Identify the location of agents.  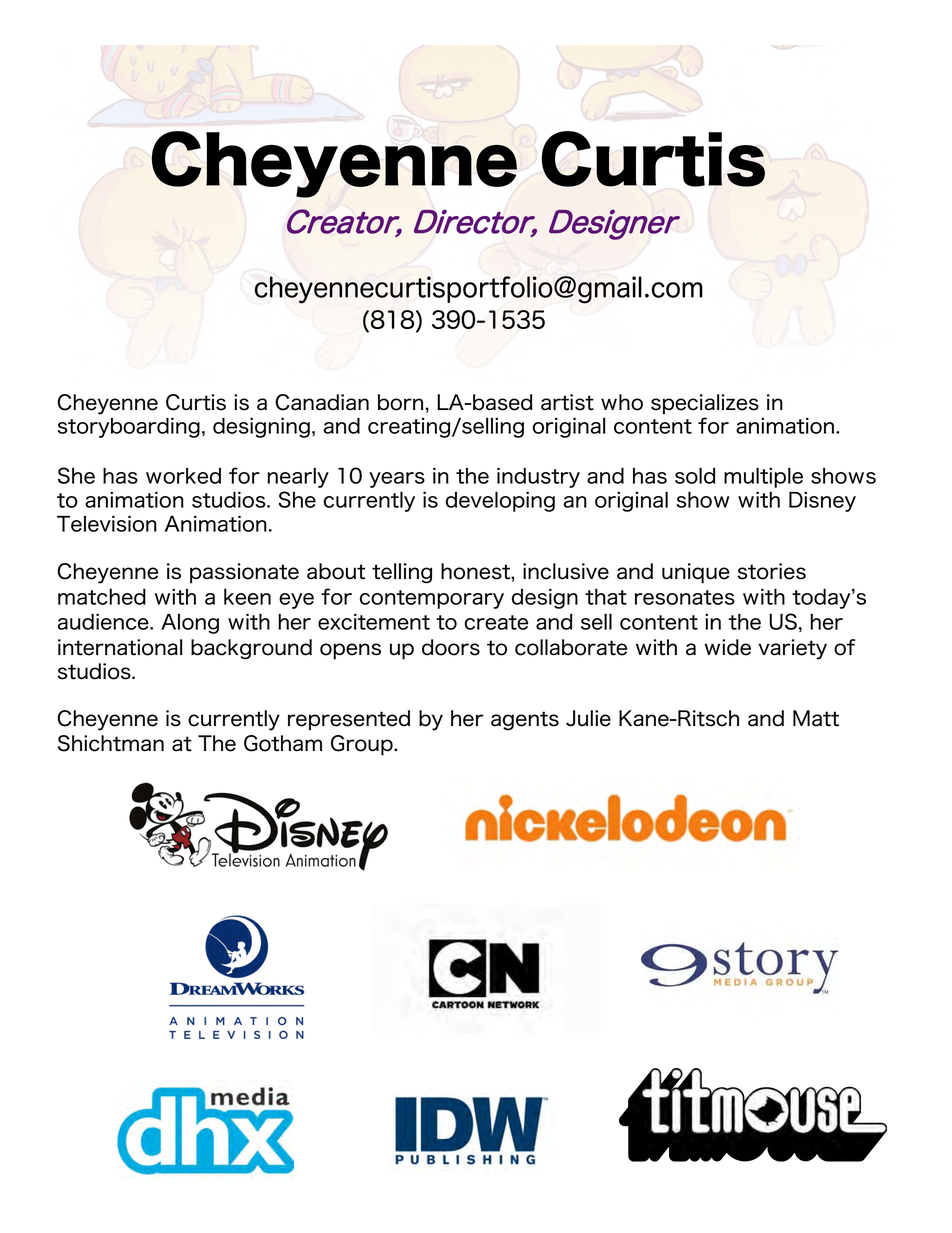
(525, 721).
